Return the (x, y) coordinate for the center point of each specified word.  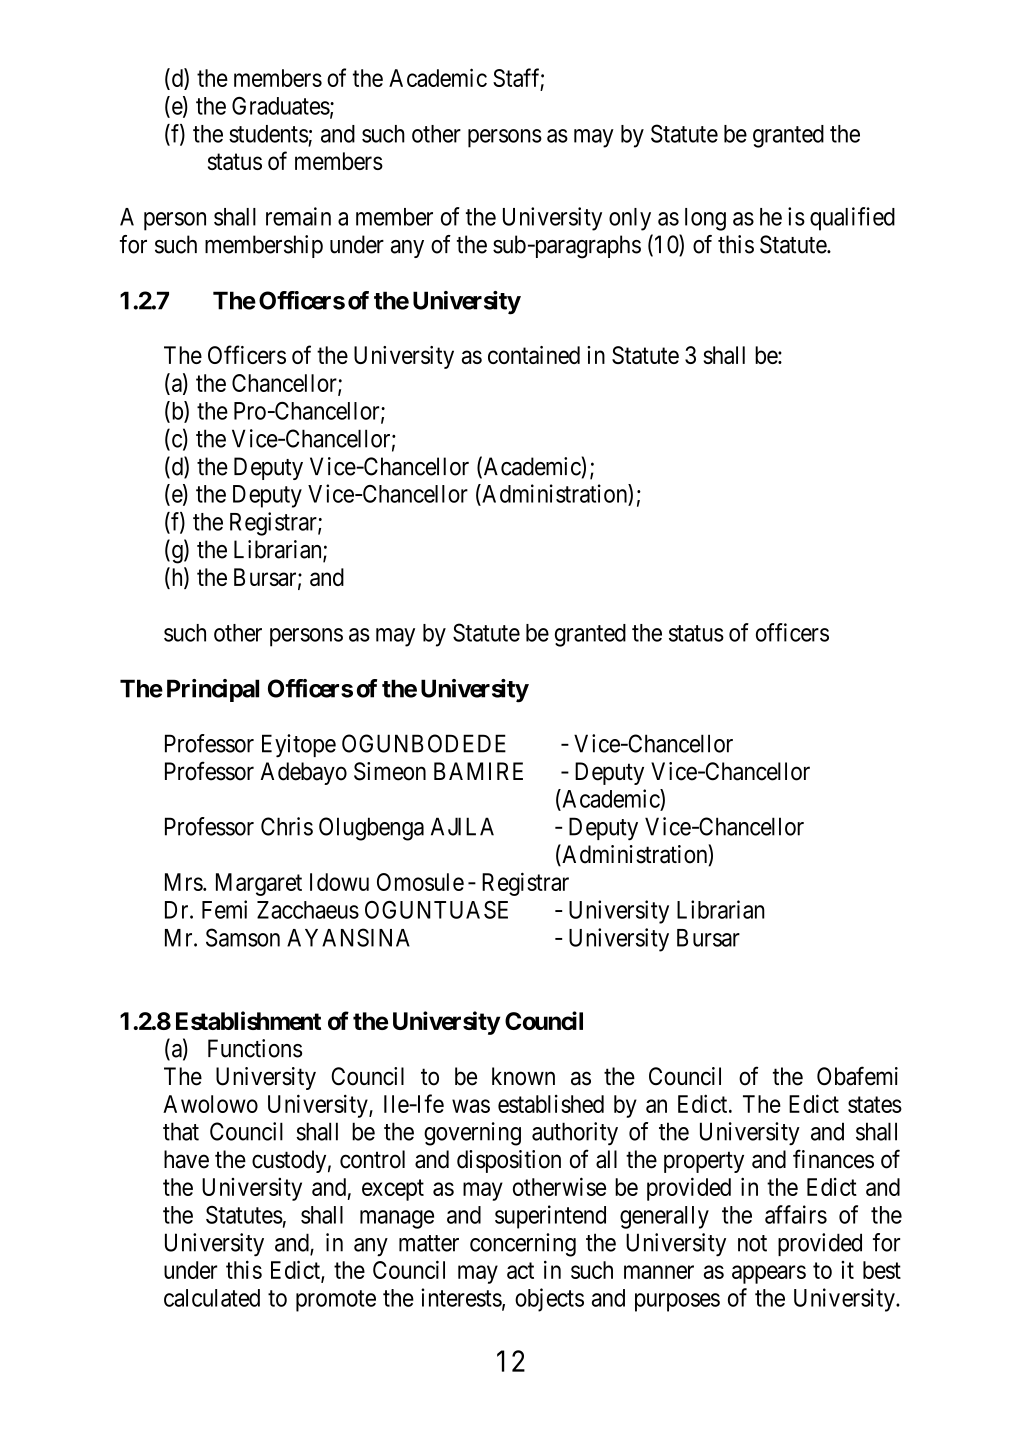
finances (833, 1159)
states (875, 1104)
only (630, 219)
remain (298, 216)
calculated (212, 1298)
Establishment (248, 1020)
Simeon (390, 771)
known (523, 1076)
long (705, 219)
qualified (852, 219)
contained (534, 355)
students (268, 134)
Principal (213, 690)
